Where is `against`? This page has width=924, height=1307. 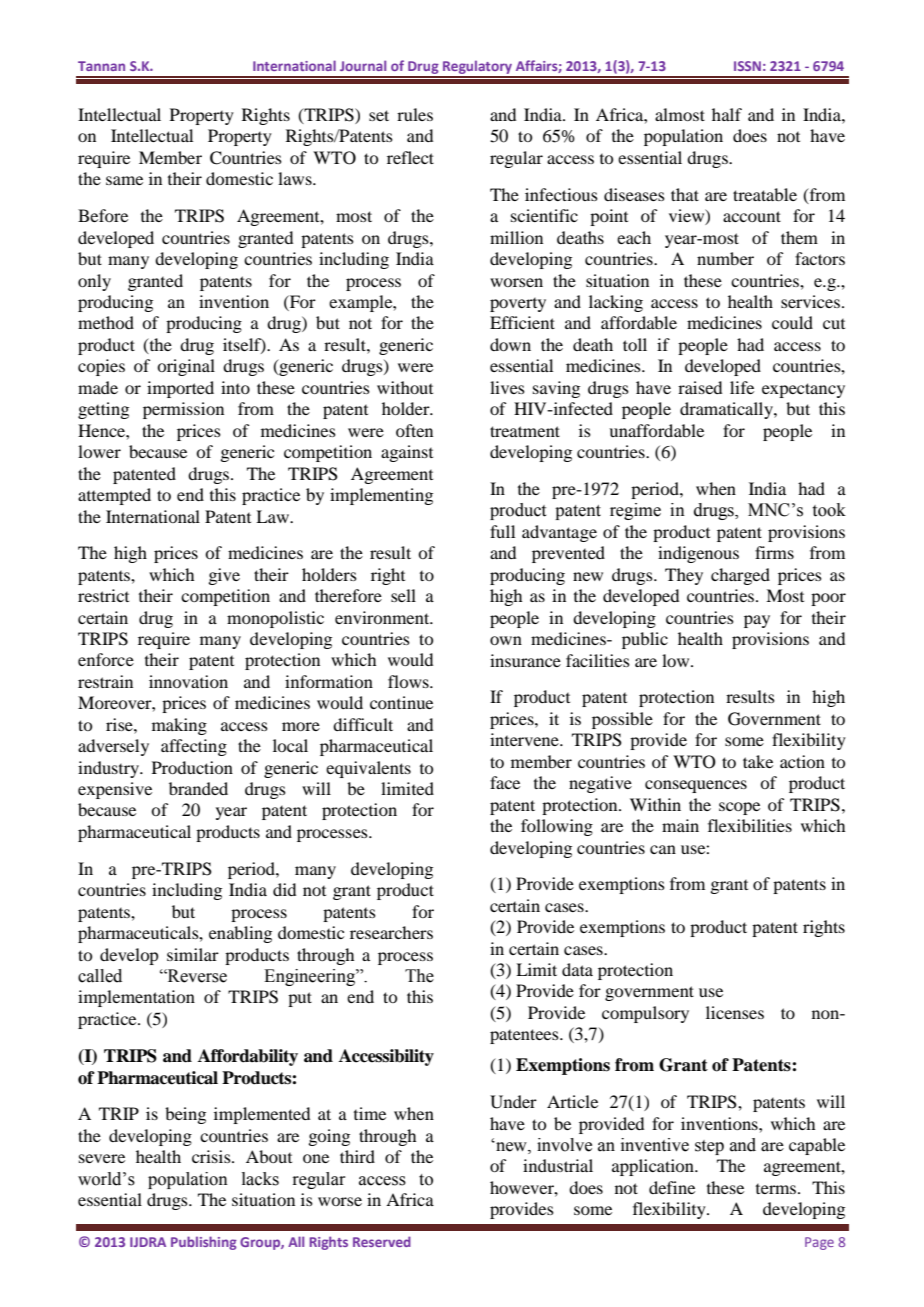 against is located at coordinates (407, 453).
